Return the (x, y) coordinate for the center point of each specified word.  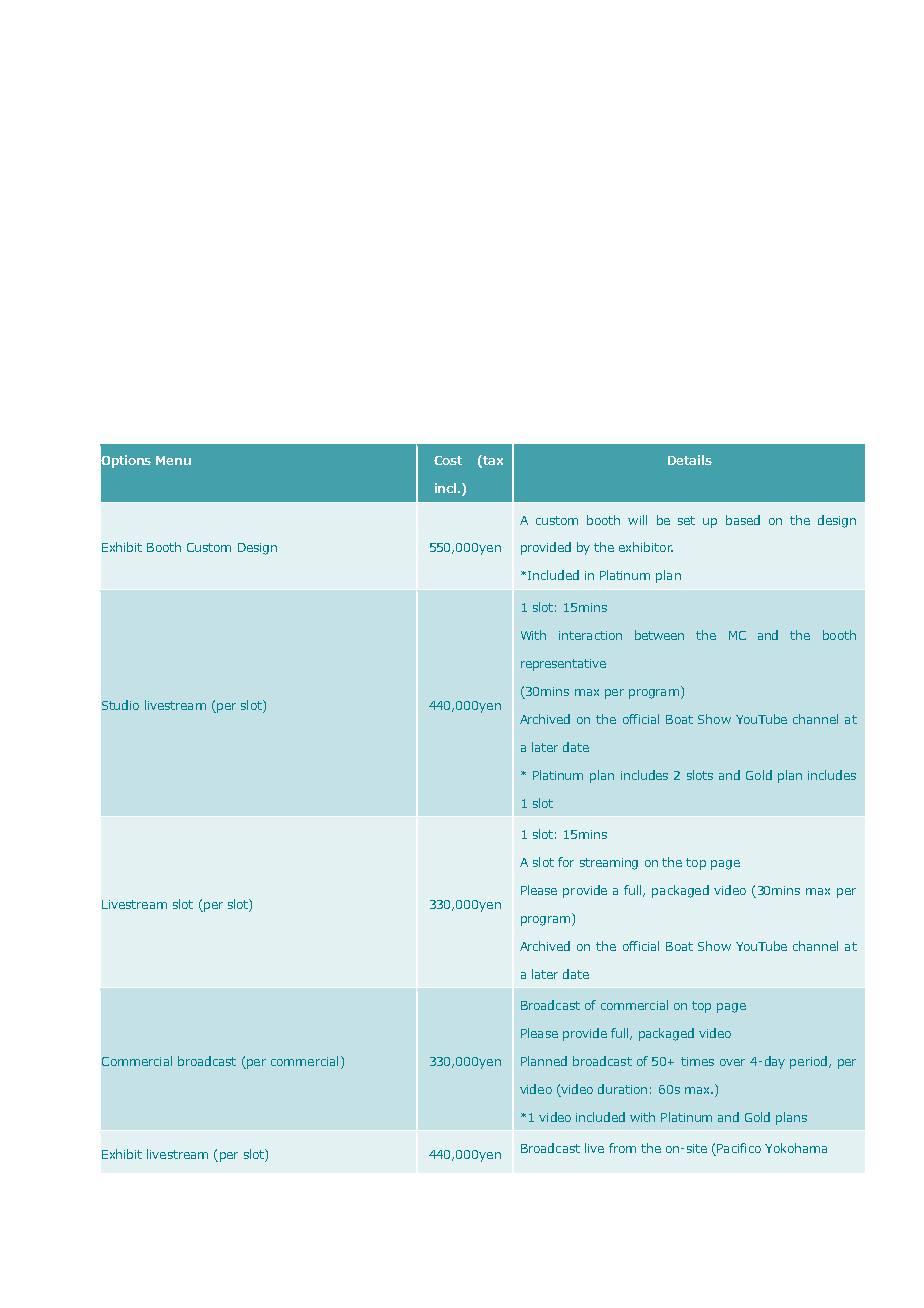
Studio (120, 705)
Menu (173, 460)
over (732, 1062)
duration (622, 1089)
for (566, 862)
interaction (590, 635)
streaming (609, 864)
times (697, 1061)
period (808, 1062)
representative (563, 665)
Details (690, 460)
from (622, 1148)
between (659, 635)
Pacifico (739, 1148)
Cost (448, 460)
